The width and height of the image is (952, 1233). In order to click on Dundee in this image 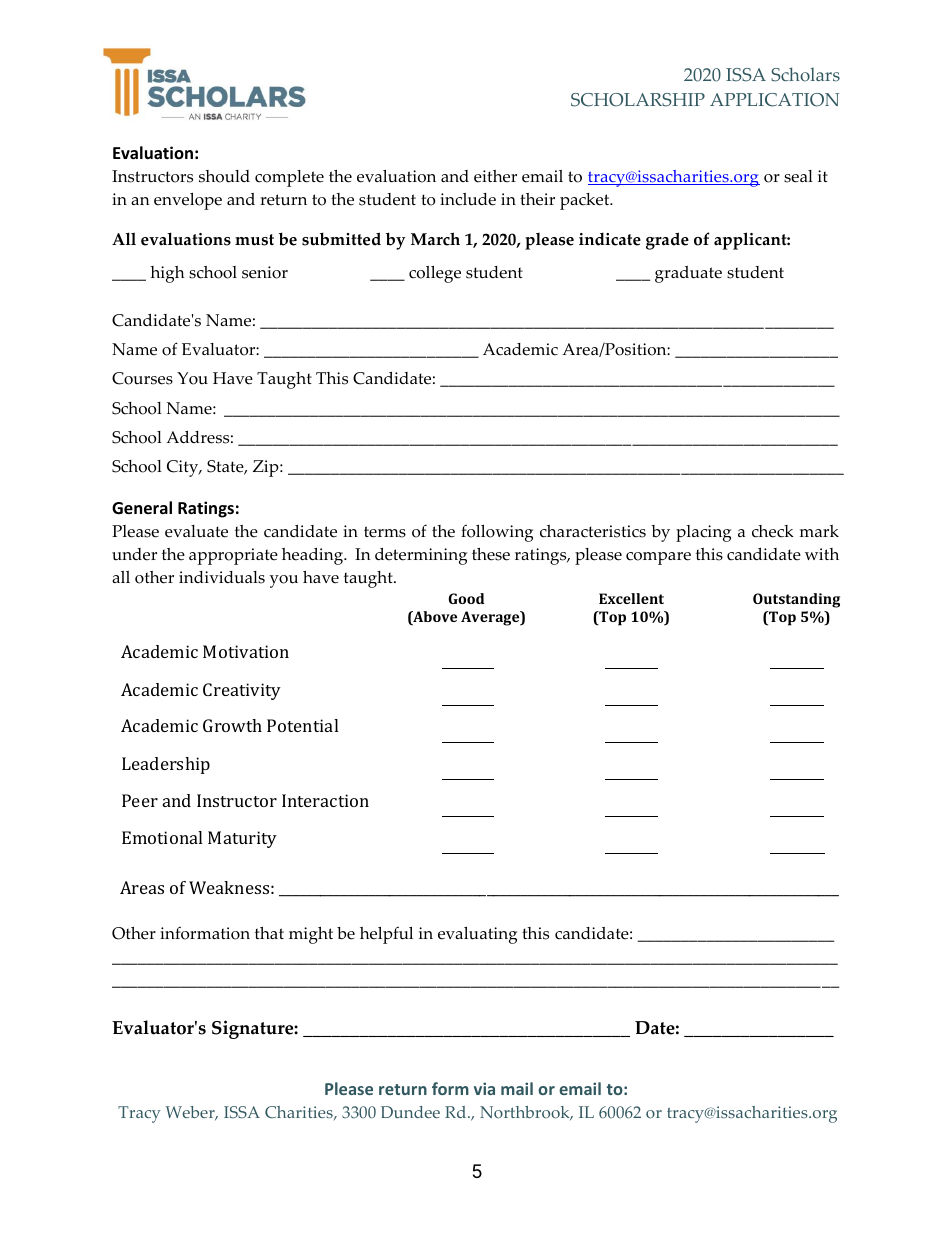, I will do `click(410, 1112)`.
